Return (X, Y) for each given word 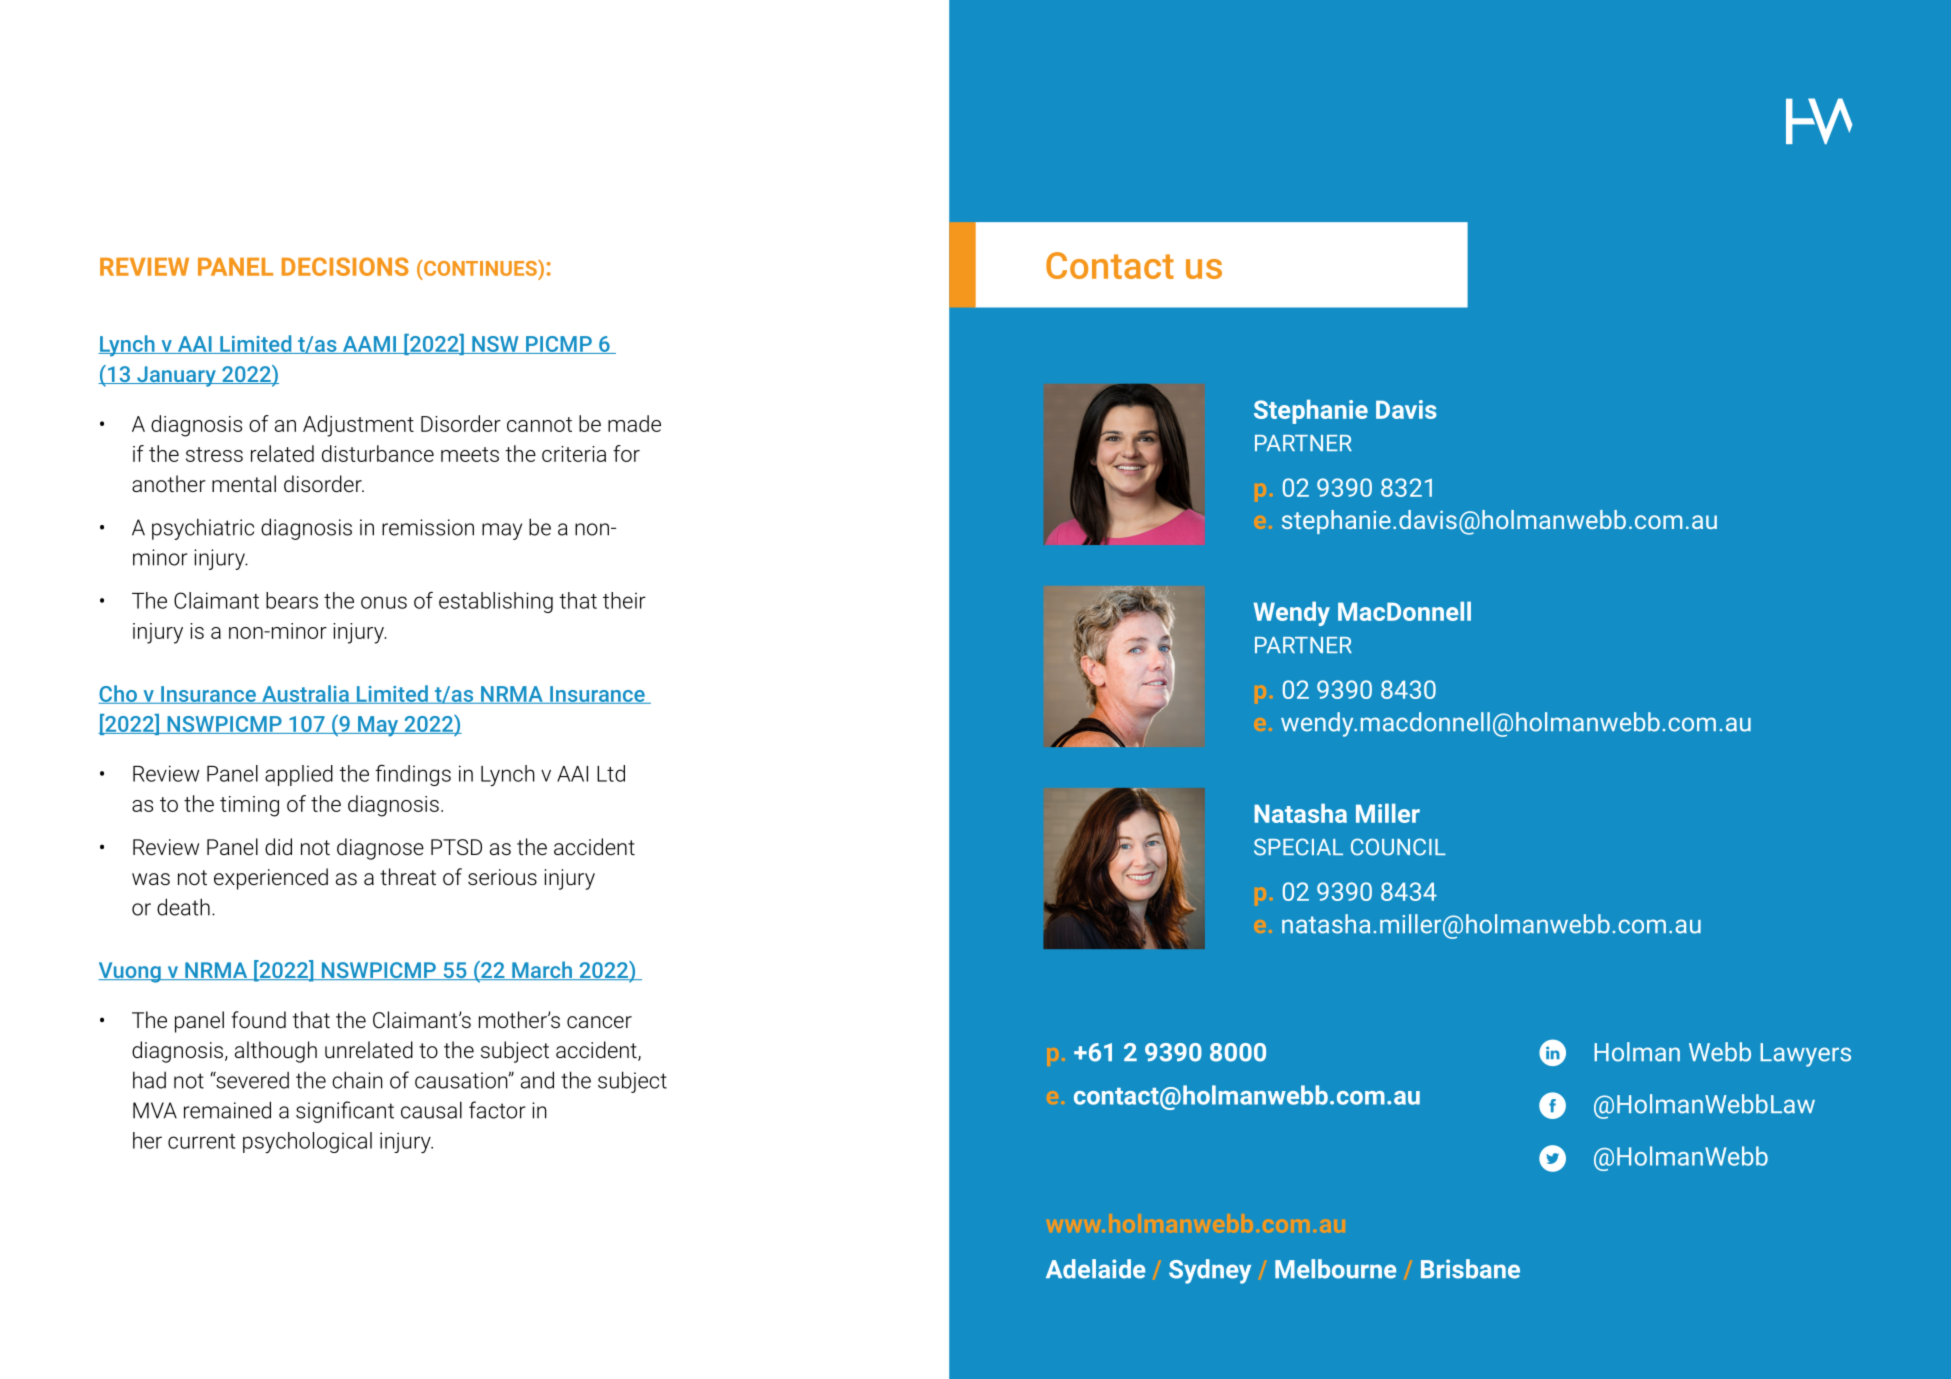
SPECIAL (1298, 847)
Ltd (611, 773)
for (626, 453)
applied (299, 775)
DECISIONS (345, 266)
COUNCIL (1398, 847)
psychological (307, 1142)
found (258, 1020)
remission (428, 527)
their (624, 600)
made (634, 423)
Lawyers (1805, 1055)
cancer (599, 1022)
